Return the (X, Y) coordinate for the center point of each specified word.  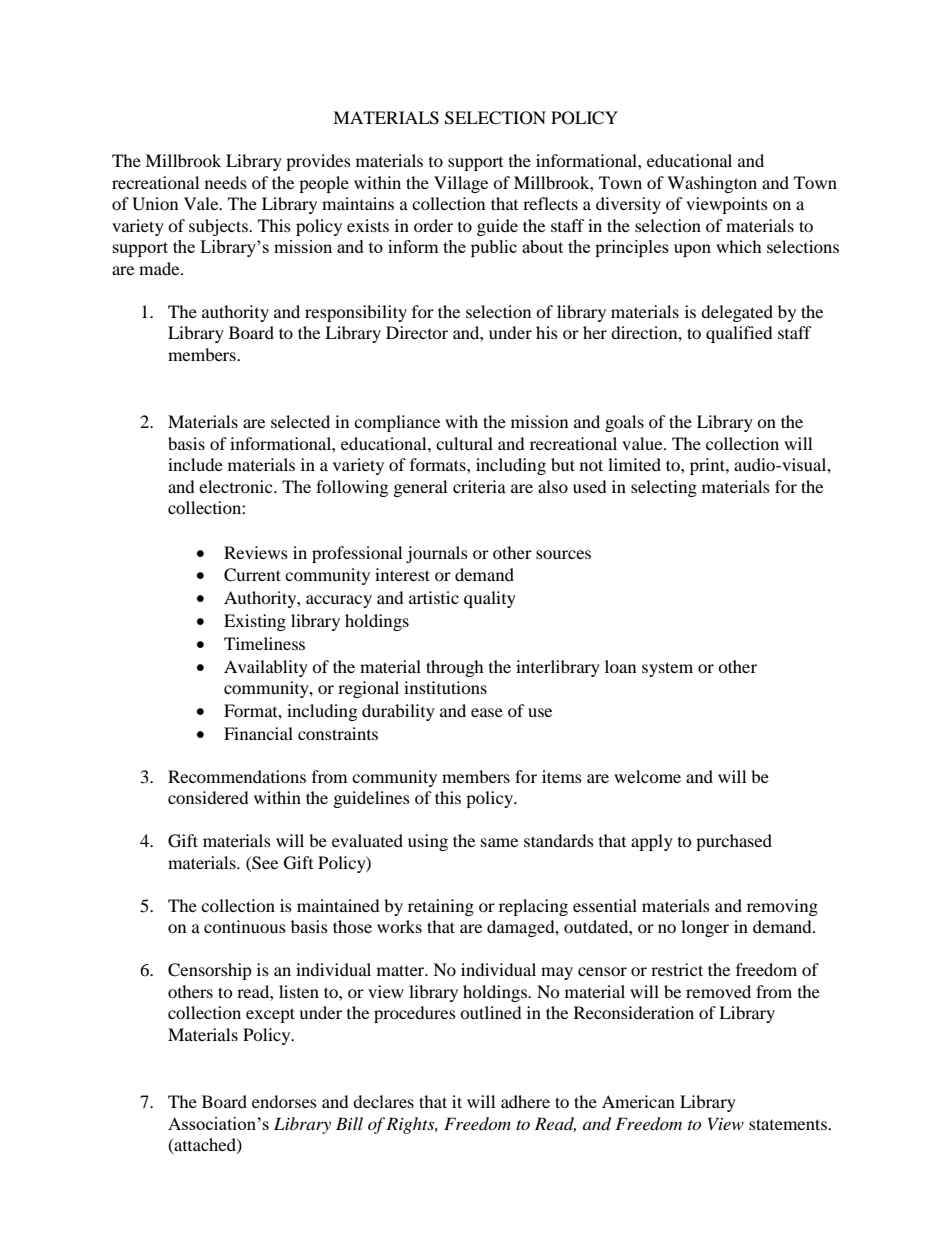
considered (208, 797)
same (499, 842)
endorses (284, 1101)
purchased (734, 842)
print (708, 466)
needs (226, 182)
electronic (237, 486)
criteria (479, 486)
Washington (712, 184)
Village (461, 184)
